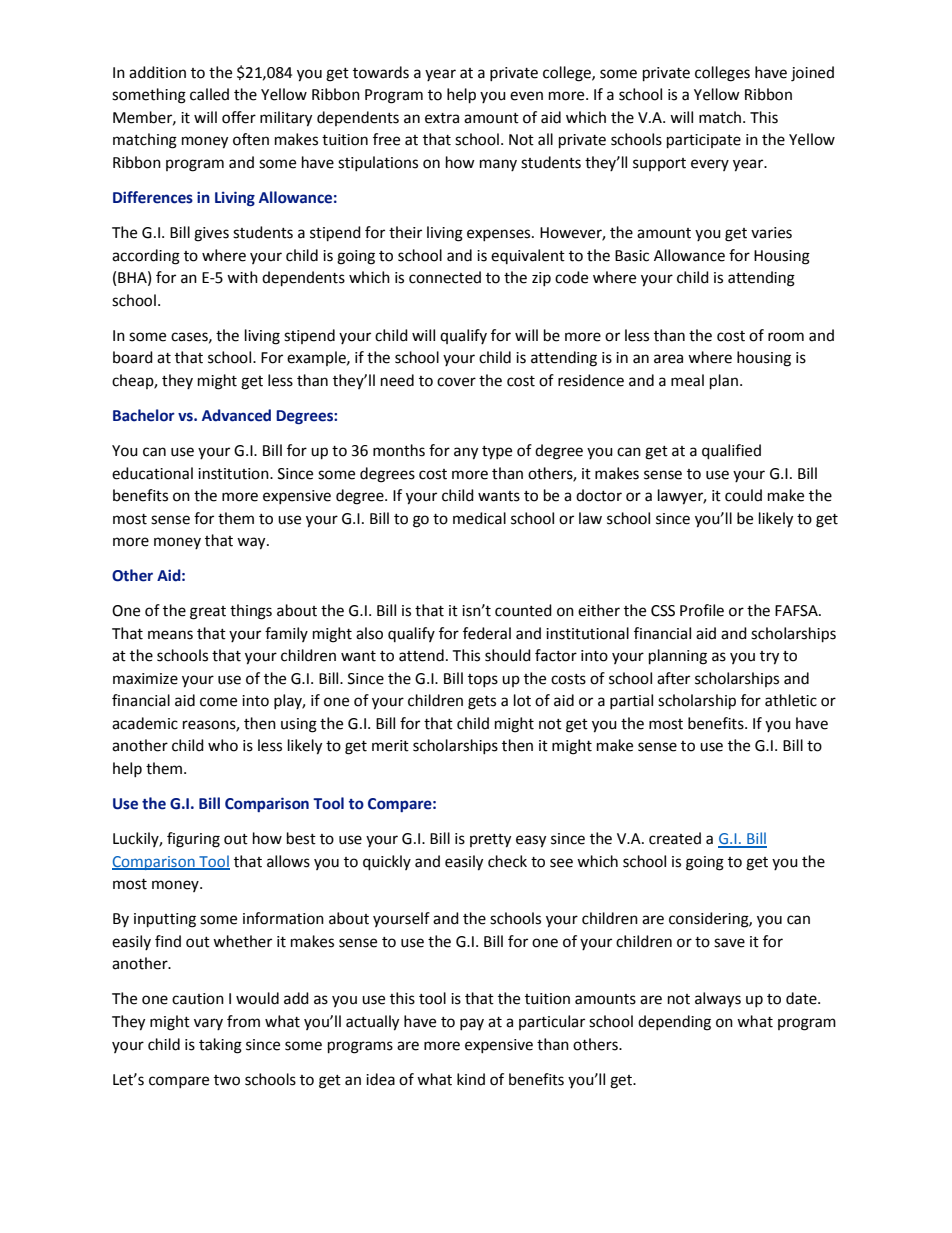 This screenshot has height=1233, width=952. What do you see at coordinates (702, 610) in the screenshot?
I see `Profile` at bounding box center [702, 610].
